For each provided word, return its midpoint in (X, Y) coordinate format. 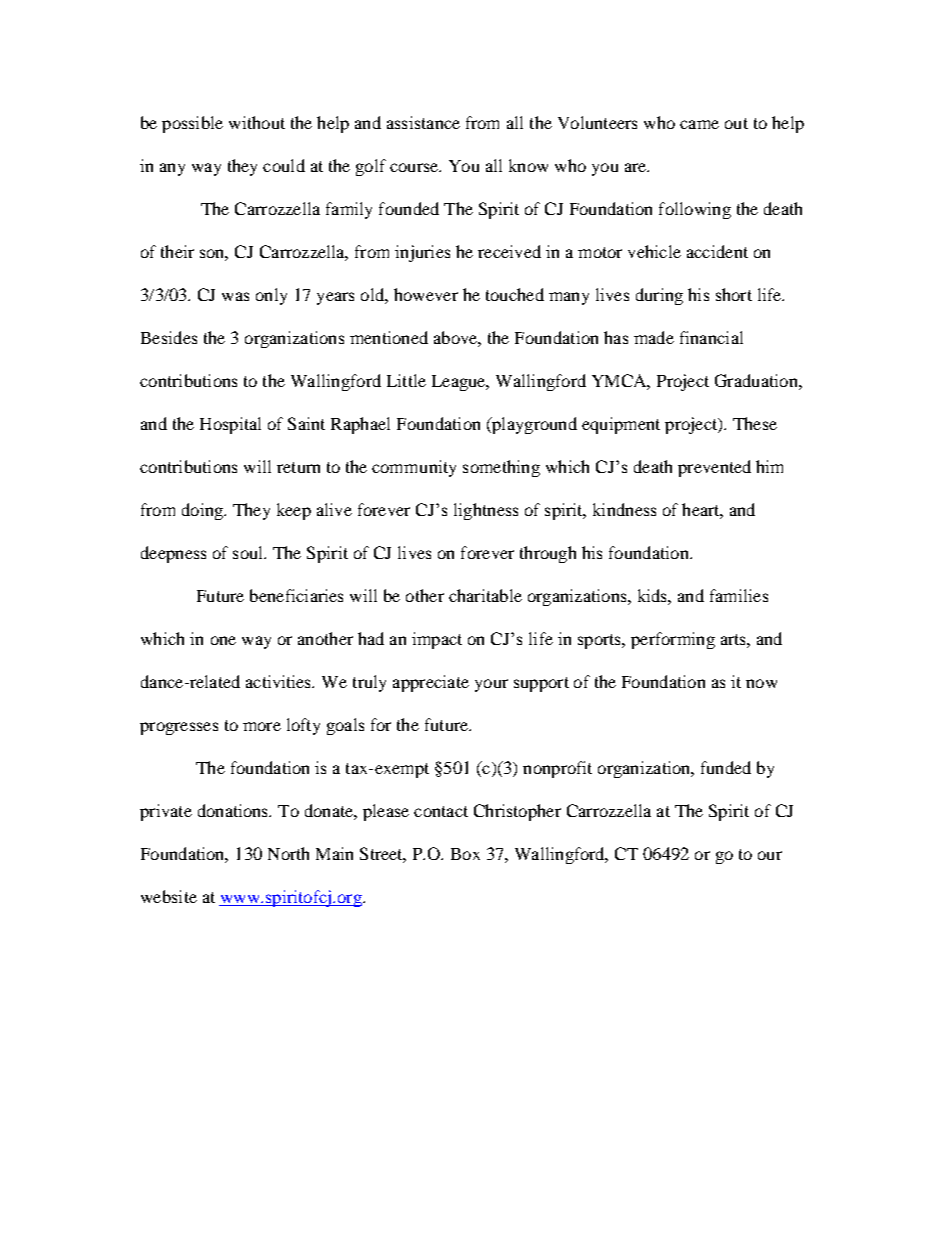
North (288, 853)
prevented (714, 468)
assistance (423, 122)
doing (203, 511)
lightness (486, 511)
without (257, 122)
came (699, 124)
